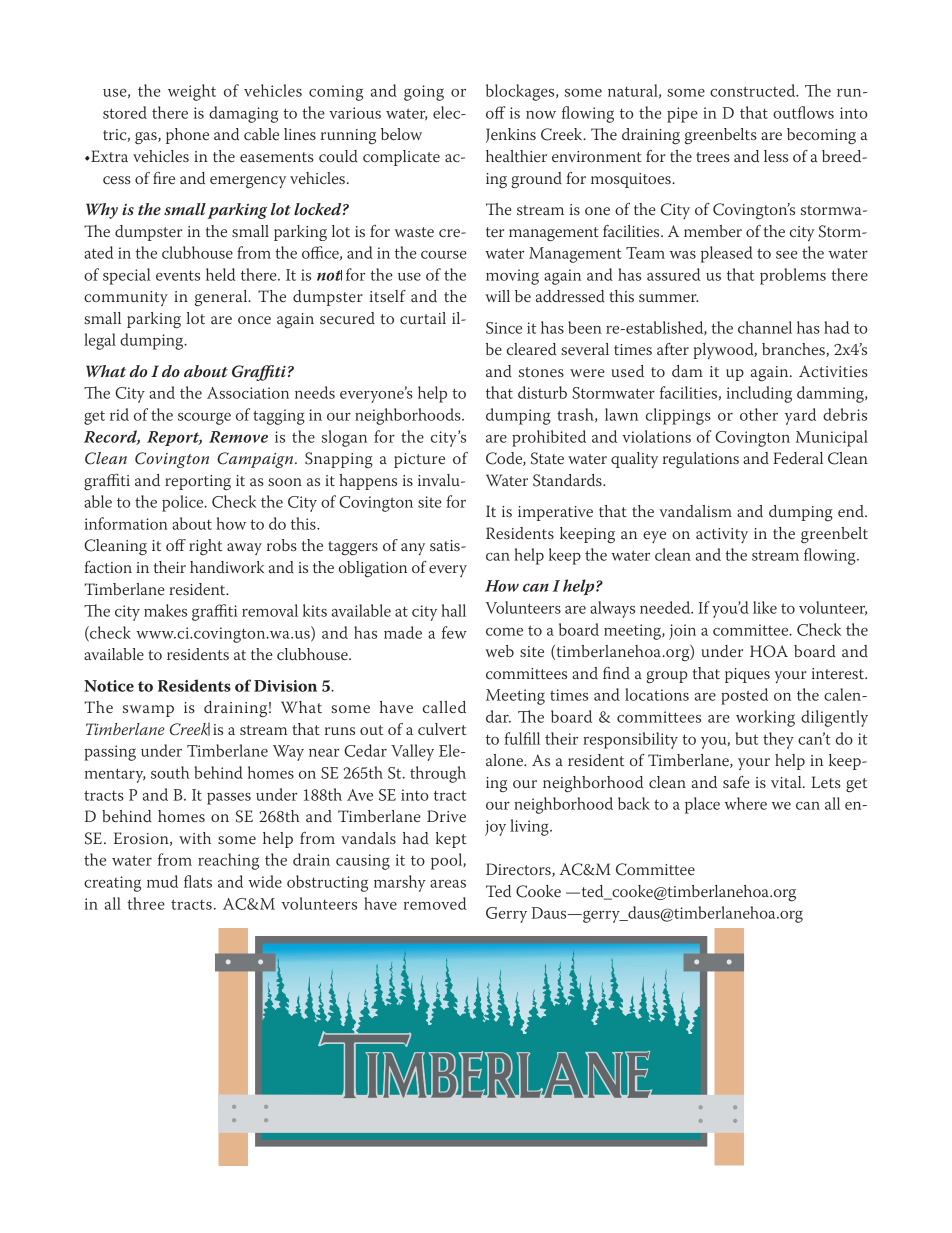 Image resolution: width=952 pixels, height=1233 pixels. What do you see at coordinates (555, 513) in the image?
I see `imperative` at bounding box center [555, 513].
